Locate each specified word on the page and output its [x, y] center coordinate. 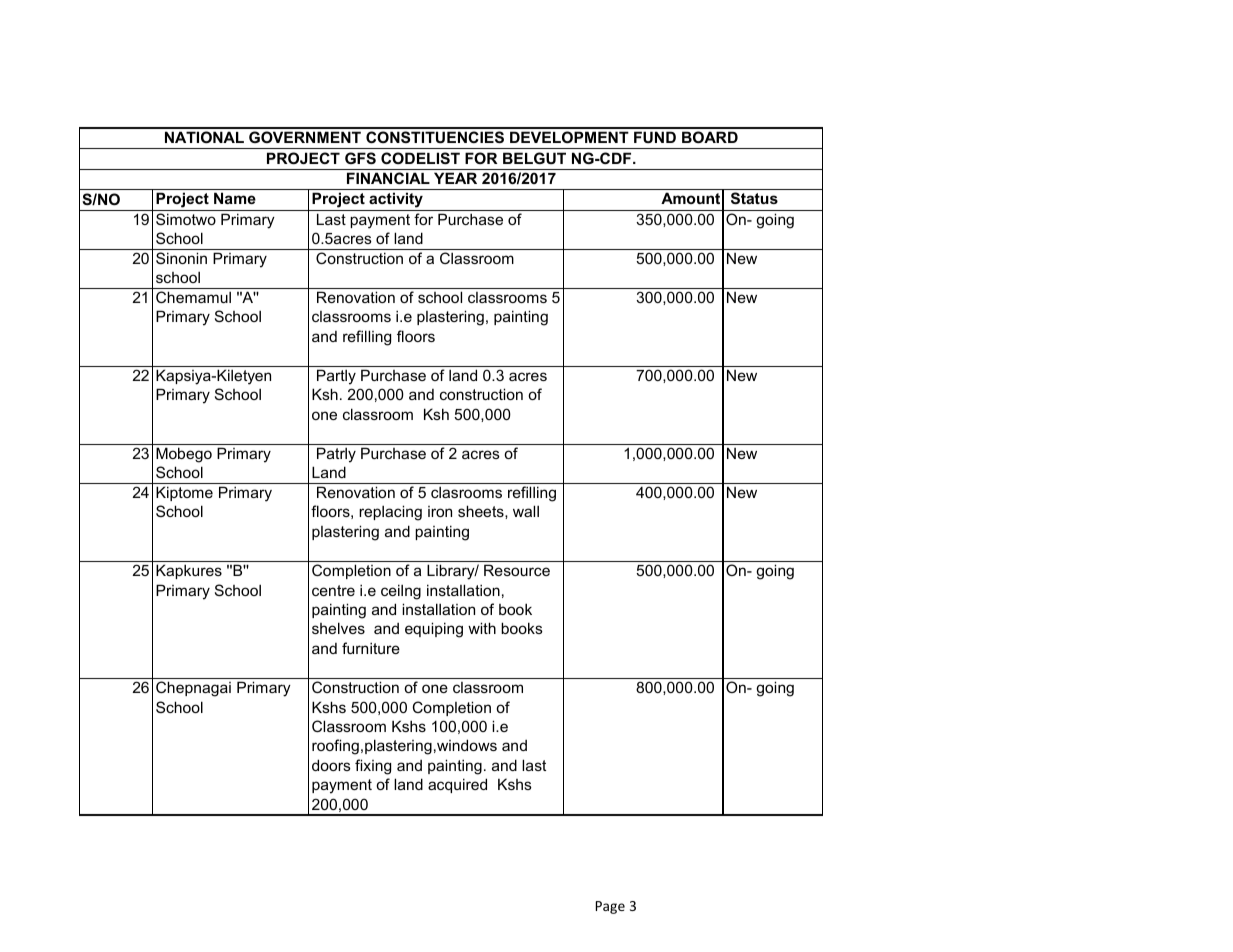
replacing [390, 513]
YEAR [455, 178]
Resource [517, 570]
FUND [655, 137]
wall [526, 511]
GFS [360, 158]
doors [331, 765]
